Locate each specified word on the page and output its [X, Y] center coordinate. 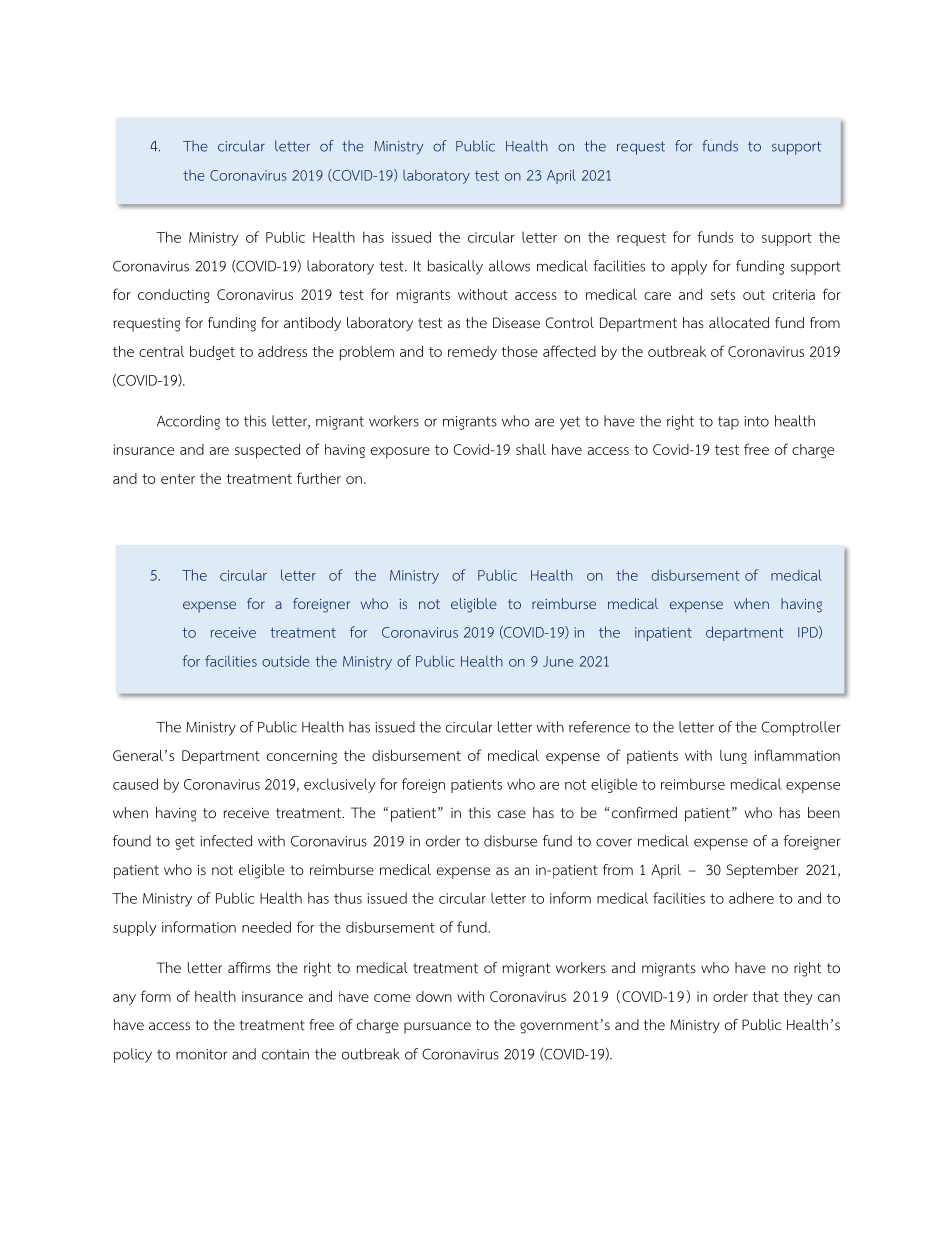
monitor [201, 1054]
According [188, 422]
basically [455, 267]
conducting [174, 296]
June [558, 661]
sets [723, 295]
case [512, 814]
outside [286, 661]
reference [599, 727]
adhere [751, 898]
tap [728, 423]
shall [531, 449]
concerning [302, 757]
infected [226, 841]
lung [733, 757]
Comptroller [801, 728]
